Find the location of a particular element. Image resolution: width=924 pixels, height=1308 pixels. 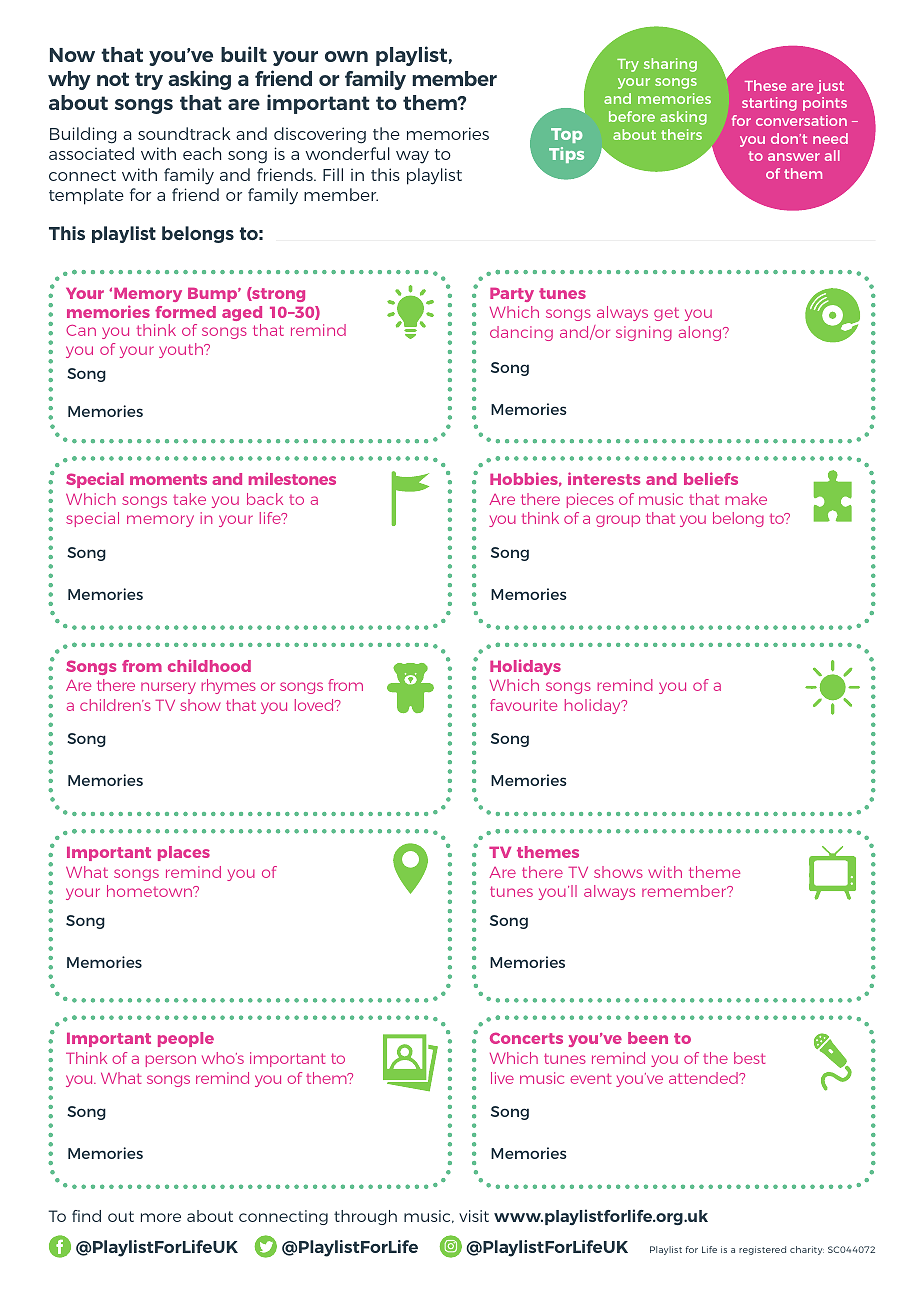

youth is located at coordinates (182, 350).
